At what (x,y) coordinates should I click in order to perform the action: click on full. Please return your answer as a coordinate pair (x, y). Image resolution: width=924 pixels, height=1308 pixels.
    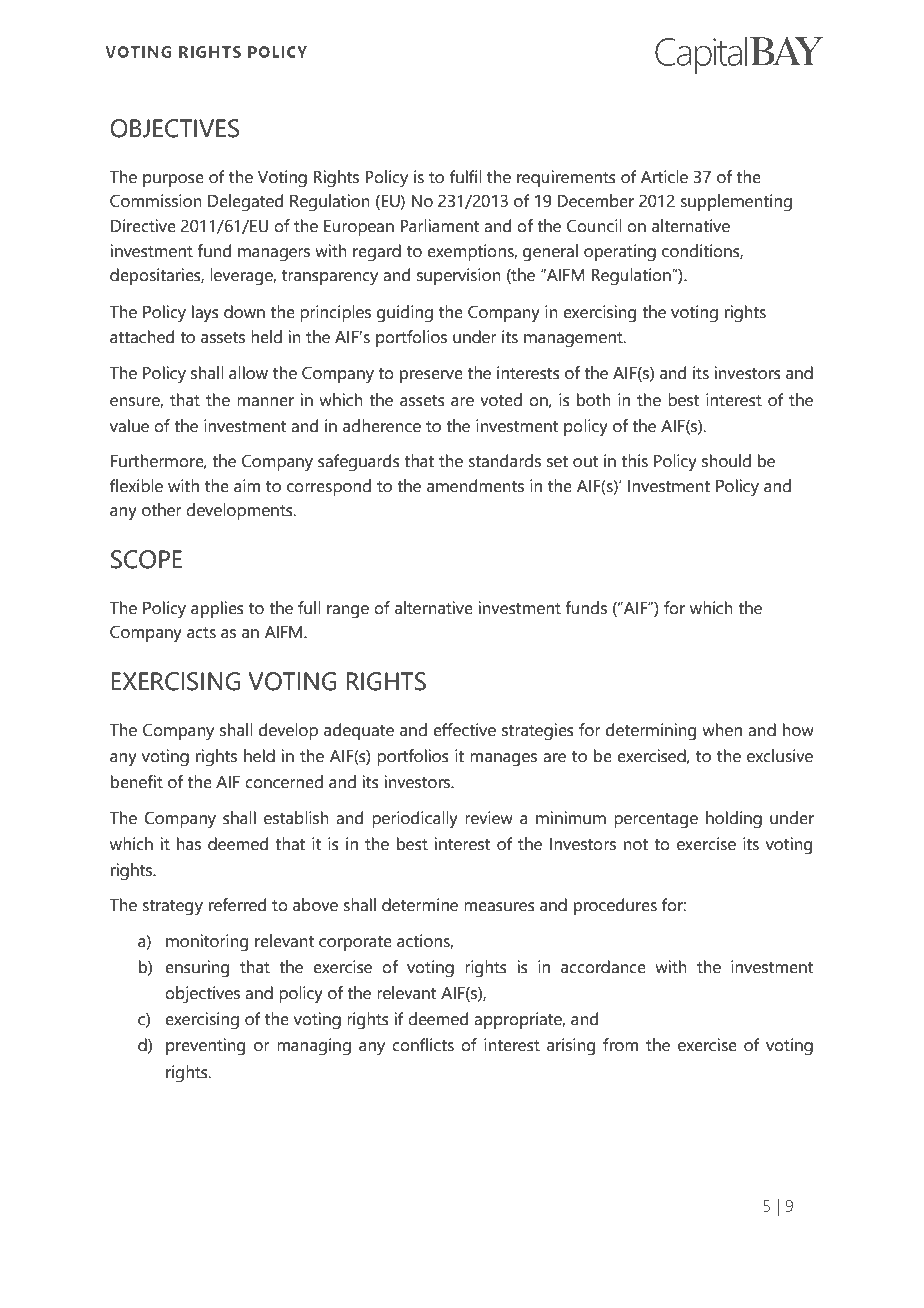
    Looking at the image, I should click on (309, 608).
